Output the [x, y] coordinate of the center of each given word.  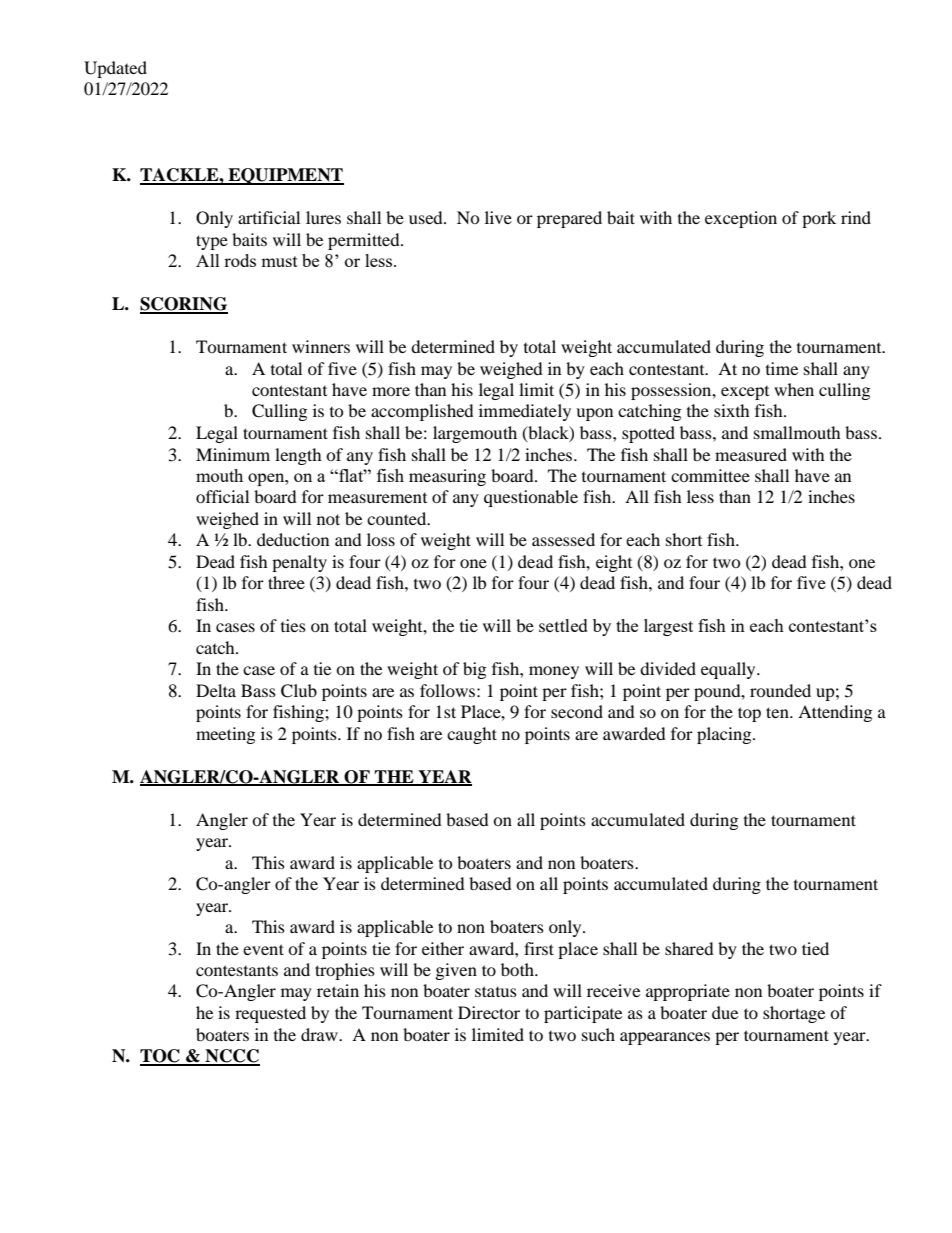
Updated [115, 69]
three [286, 582]
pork [819, 219]
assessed [563, 539]
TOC [161, 1057]
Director [489, 1012]
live [498, 217]
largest [668, 627]
